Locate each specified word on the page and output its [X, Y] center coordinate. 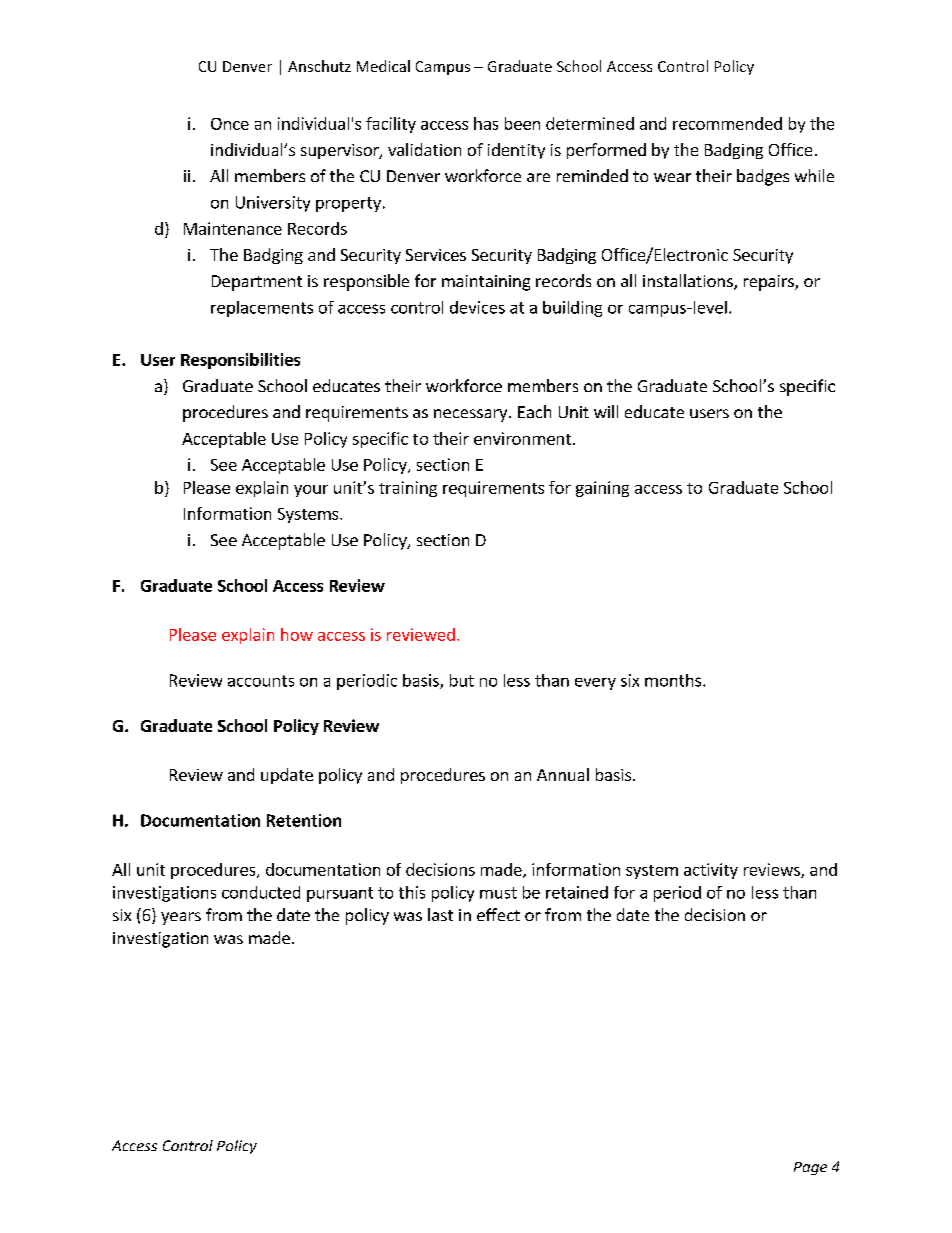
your [311, 491]
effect [498, 914]
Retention [304, 820]
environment [522, 438]
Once [230, 124]
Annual [563, 774]
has [486, 123]
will [606, 411]
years [181, 918]
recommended [727, 123]
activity [711, 871]
